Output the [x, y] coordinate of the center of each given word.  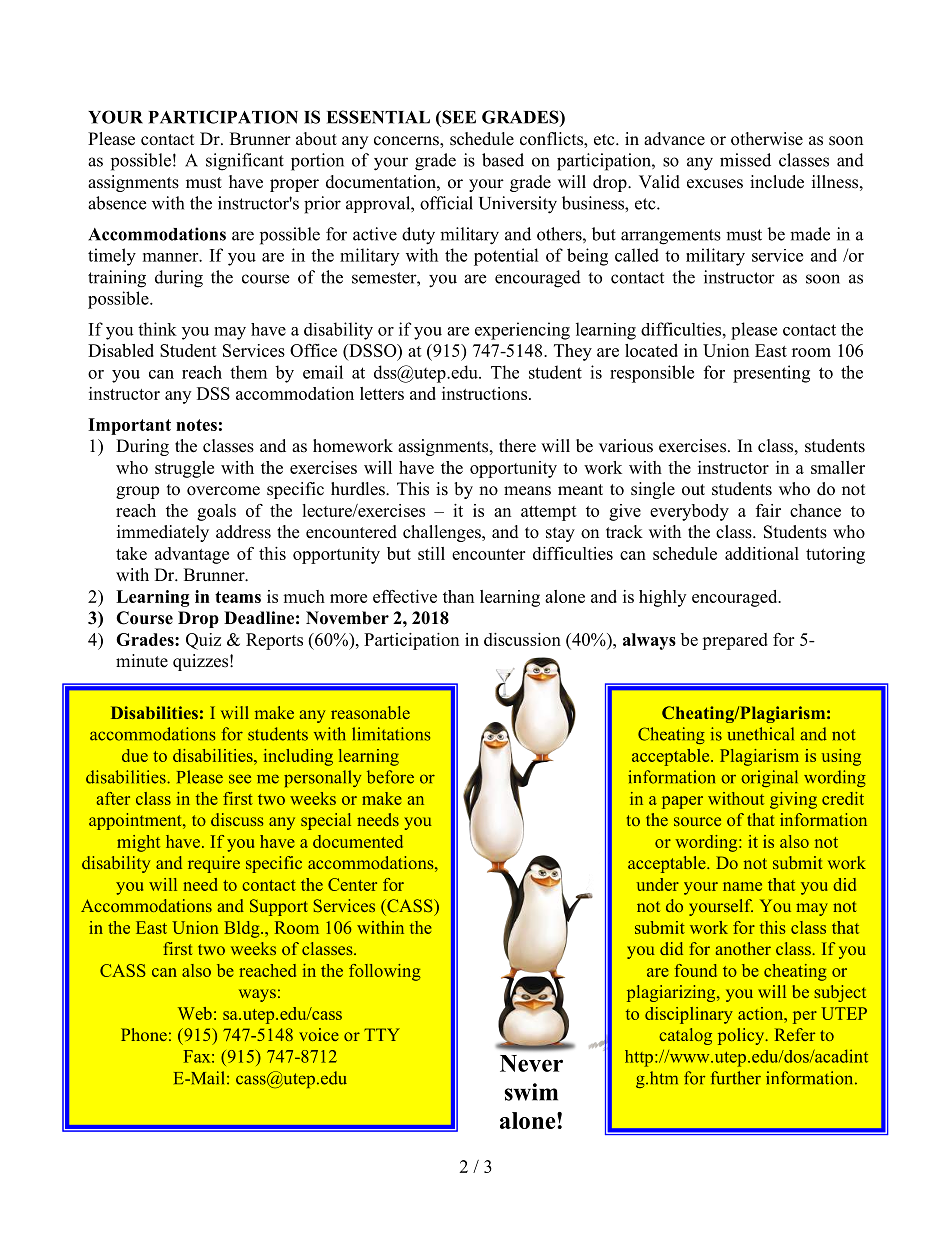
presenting [771, 374]
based [503, 160]
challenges [443, 533]
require [214, 864]
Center [352, 884]
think [157, 329]
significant [245, 162]
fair [768, 510]
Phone [144, 1034]
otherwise [767, 139]
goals [216, 512]
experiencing [522, 331]
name [742, 886]
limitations [391, 734]
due [135, 755]
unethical [761, 734]
